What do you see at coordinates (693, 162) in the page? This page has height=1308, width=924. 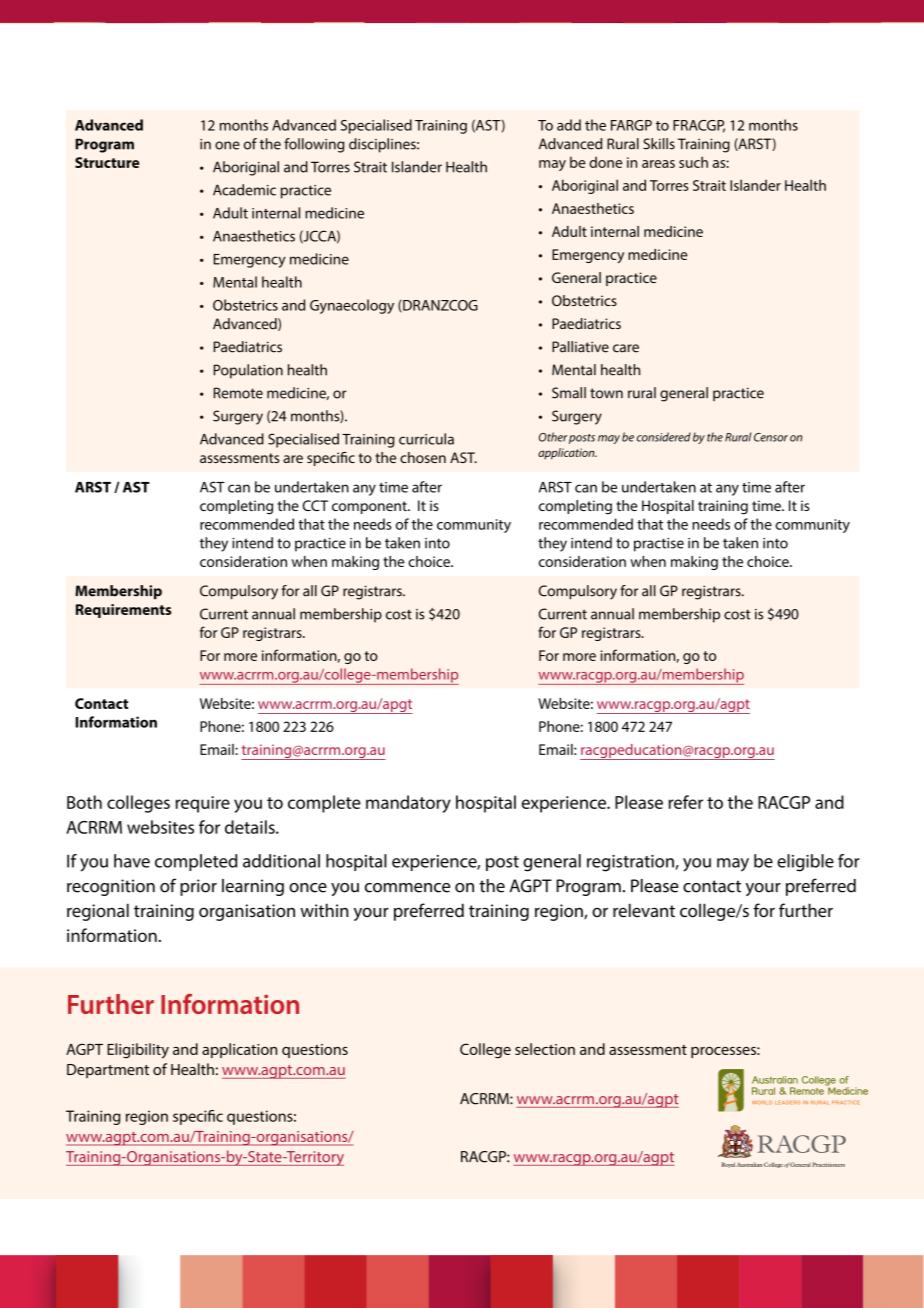 I see `such` at bounding box center [693, 162].
